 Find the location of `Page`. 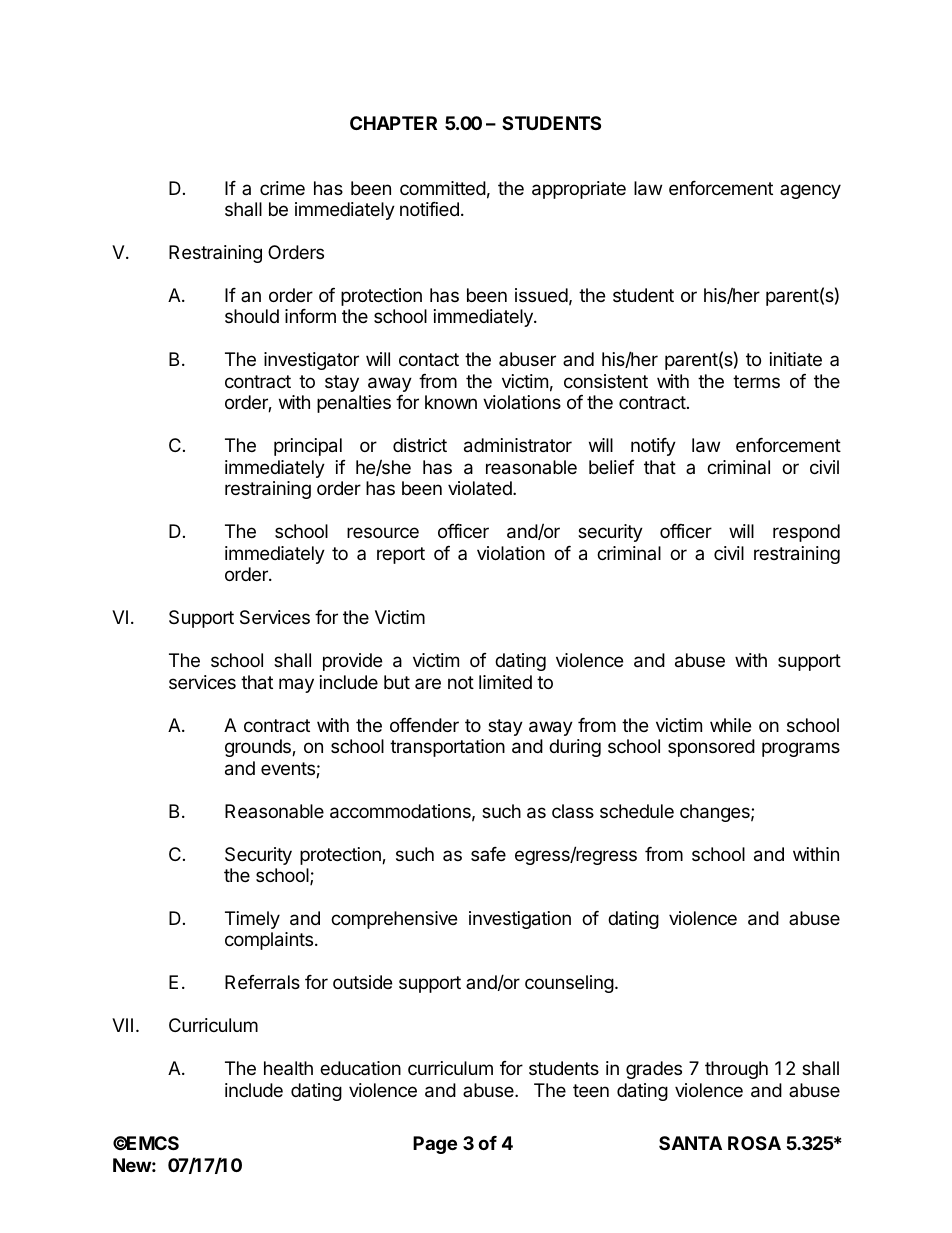

Page is located at coordinates (435, 1145).
